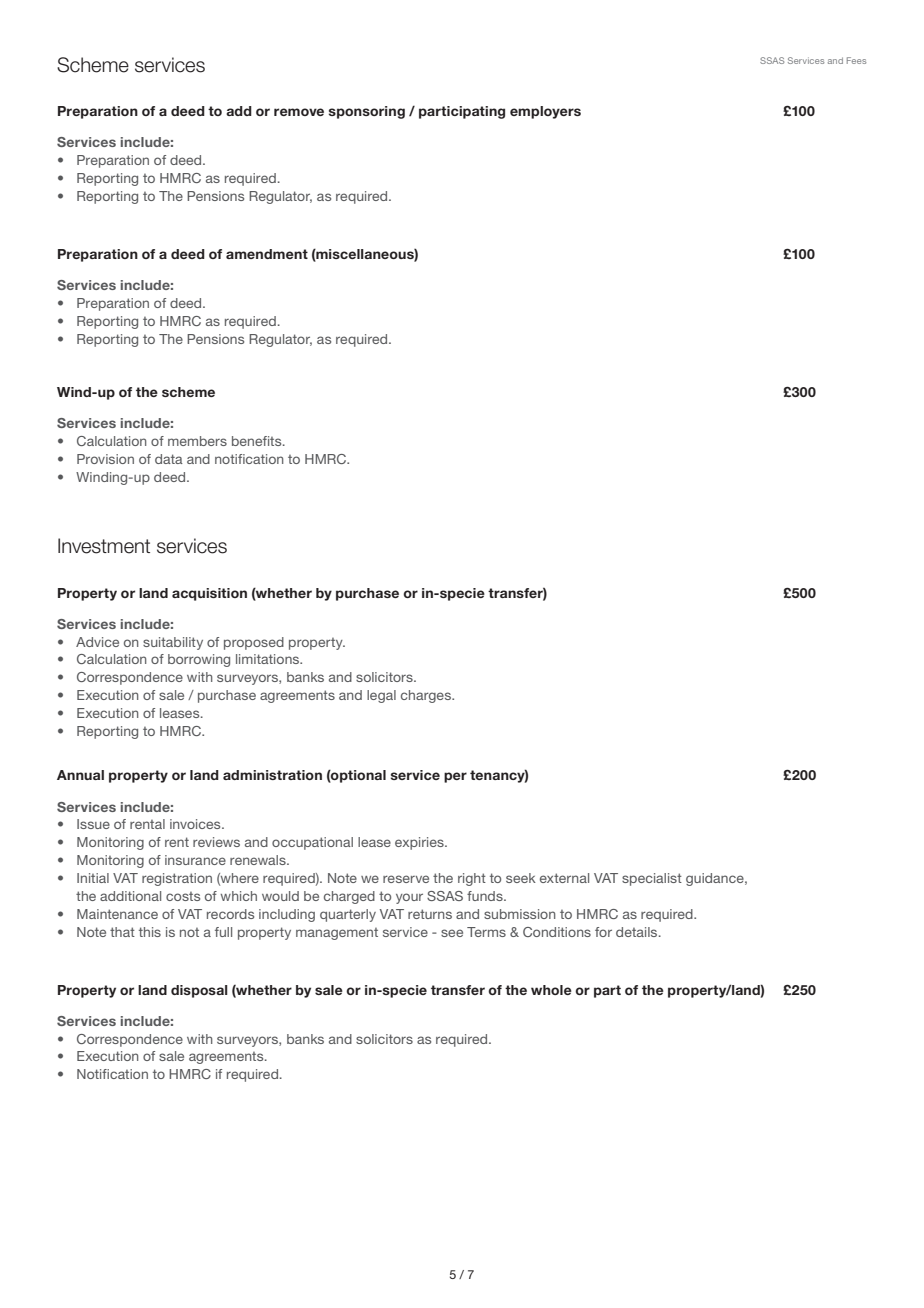 This screenshot has width=924, height=1308. What do you see at coordinates (486, 932) in the screenshot?
I see `Terms` at bounding box center [486, 932].
